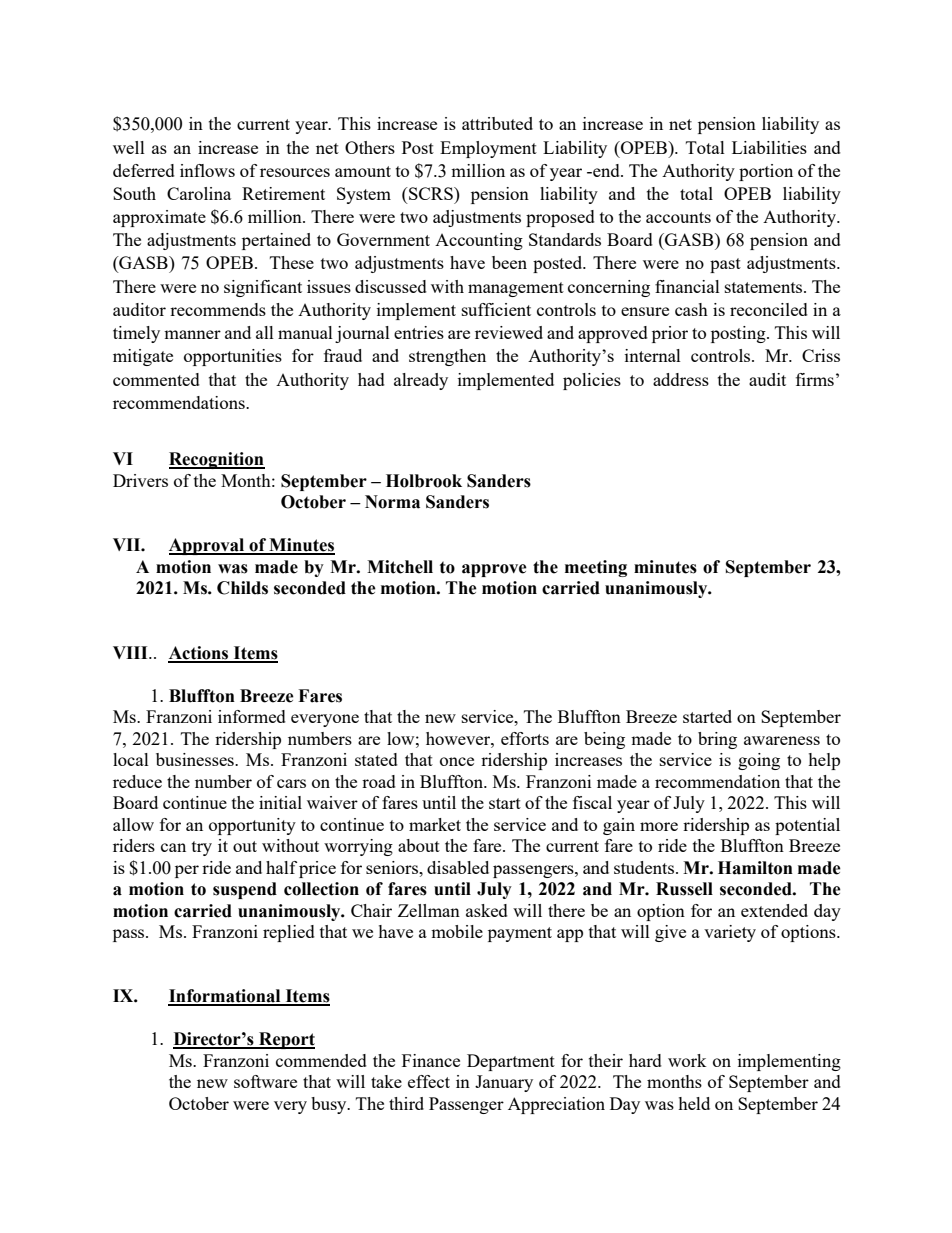 This screenshot has width=952, height=1233. What do you see at coordinates (208, 546) in the screenshot?
I see `Approval` at bounding box center [208, 546].
